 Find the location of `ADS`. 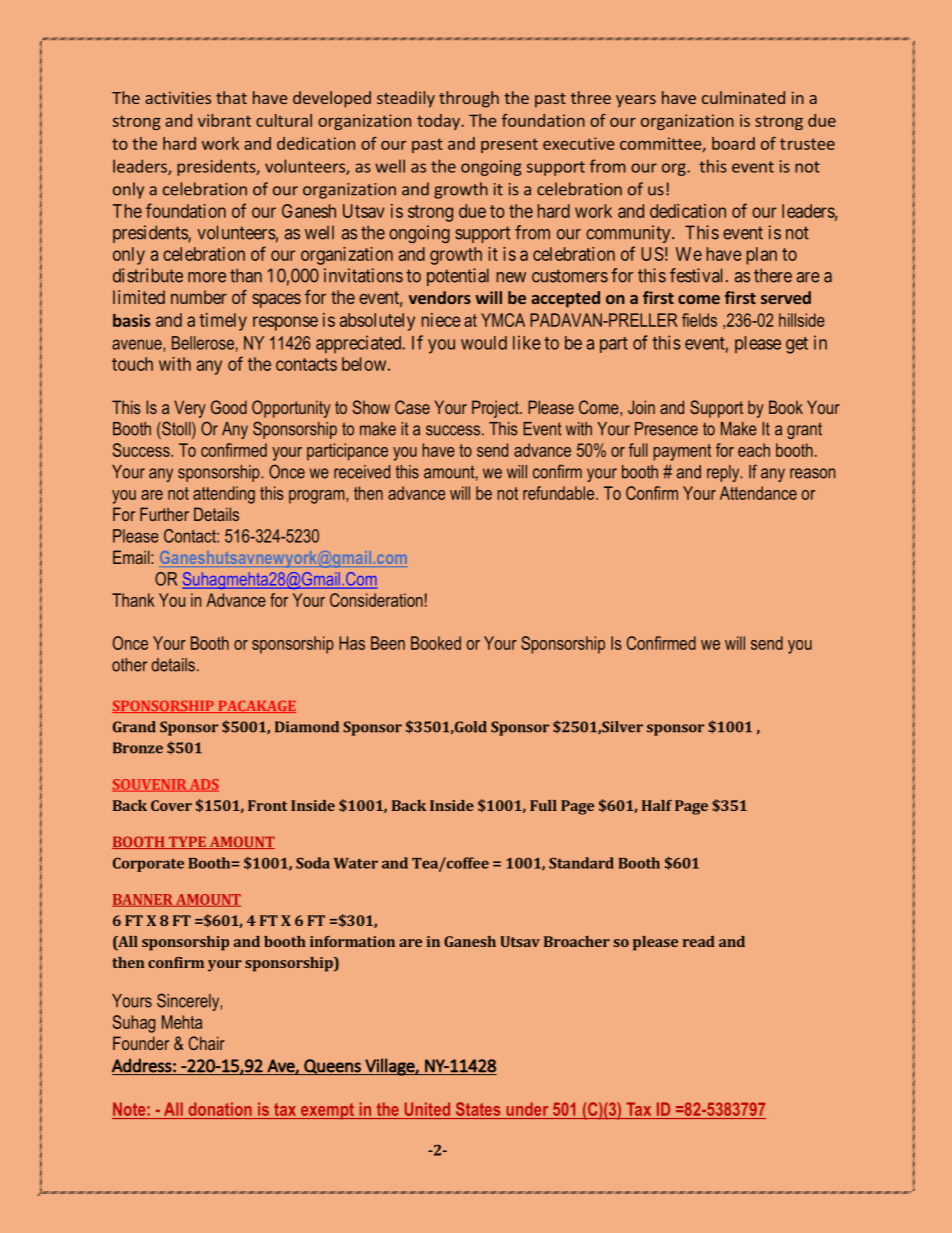

ADS is located at coordinates (203, 785).
